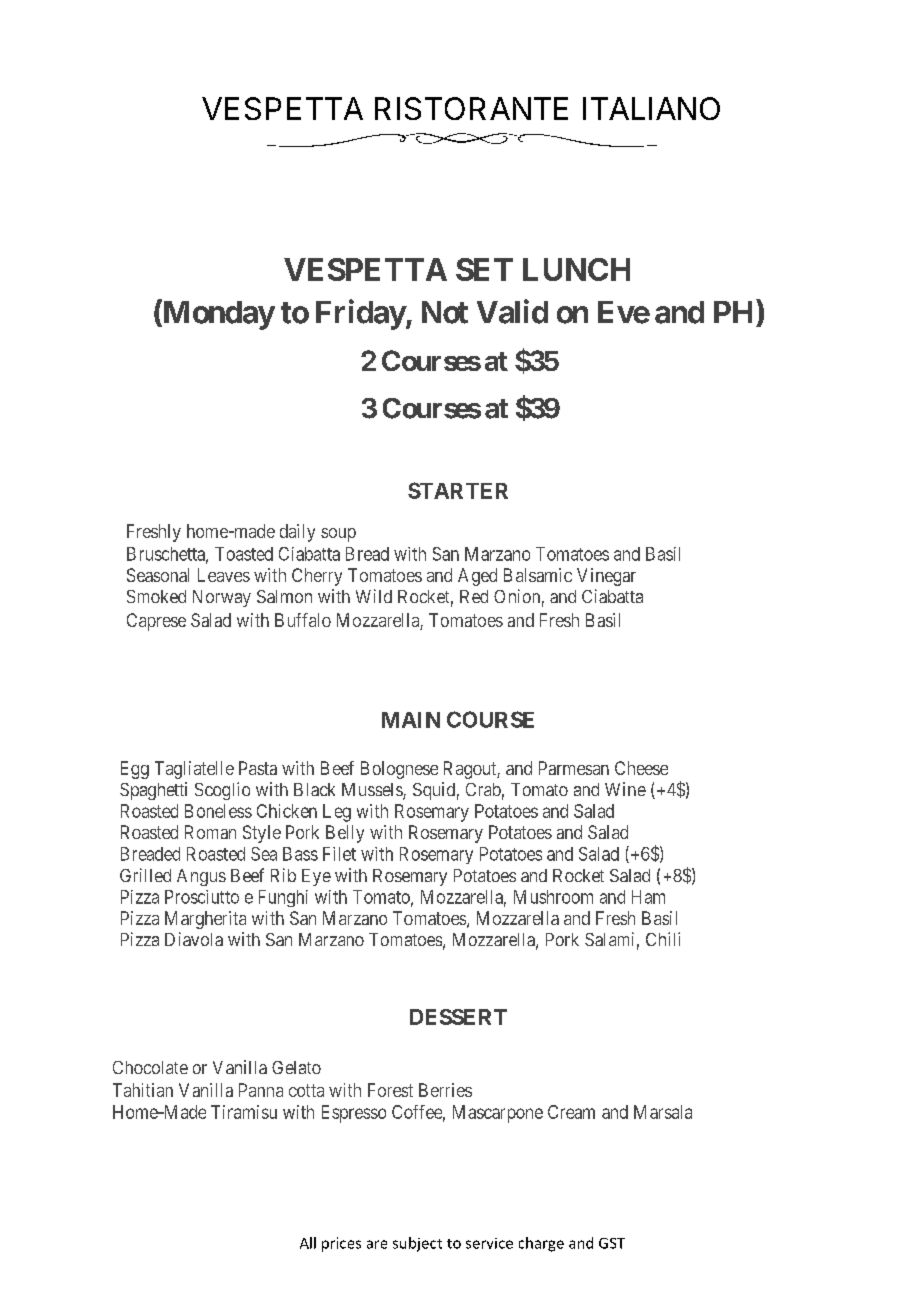  What do you see at coordinates (308, 1243) in the page?
I see `All` at bounding box center [308, 1243].
